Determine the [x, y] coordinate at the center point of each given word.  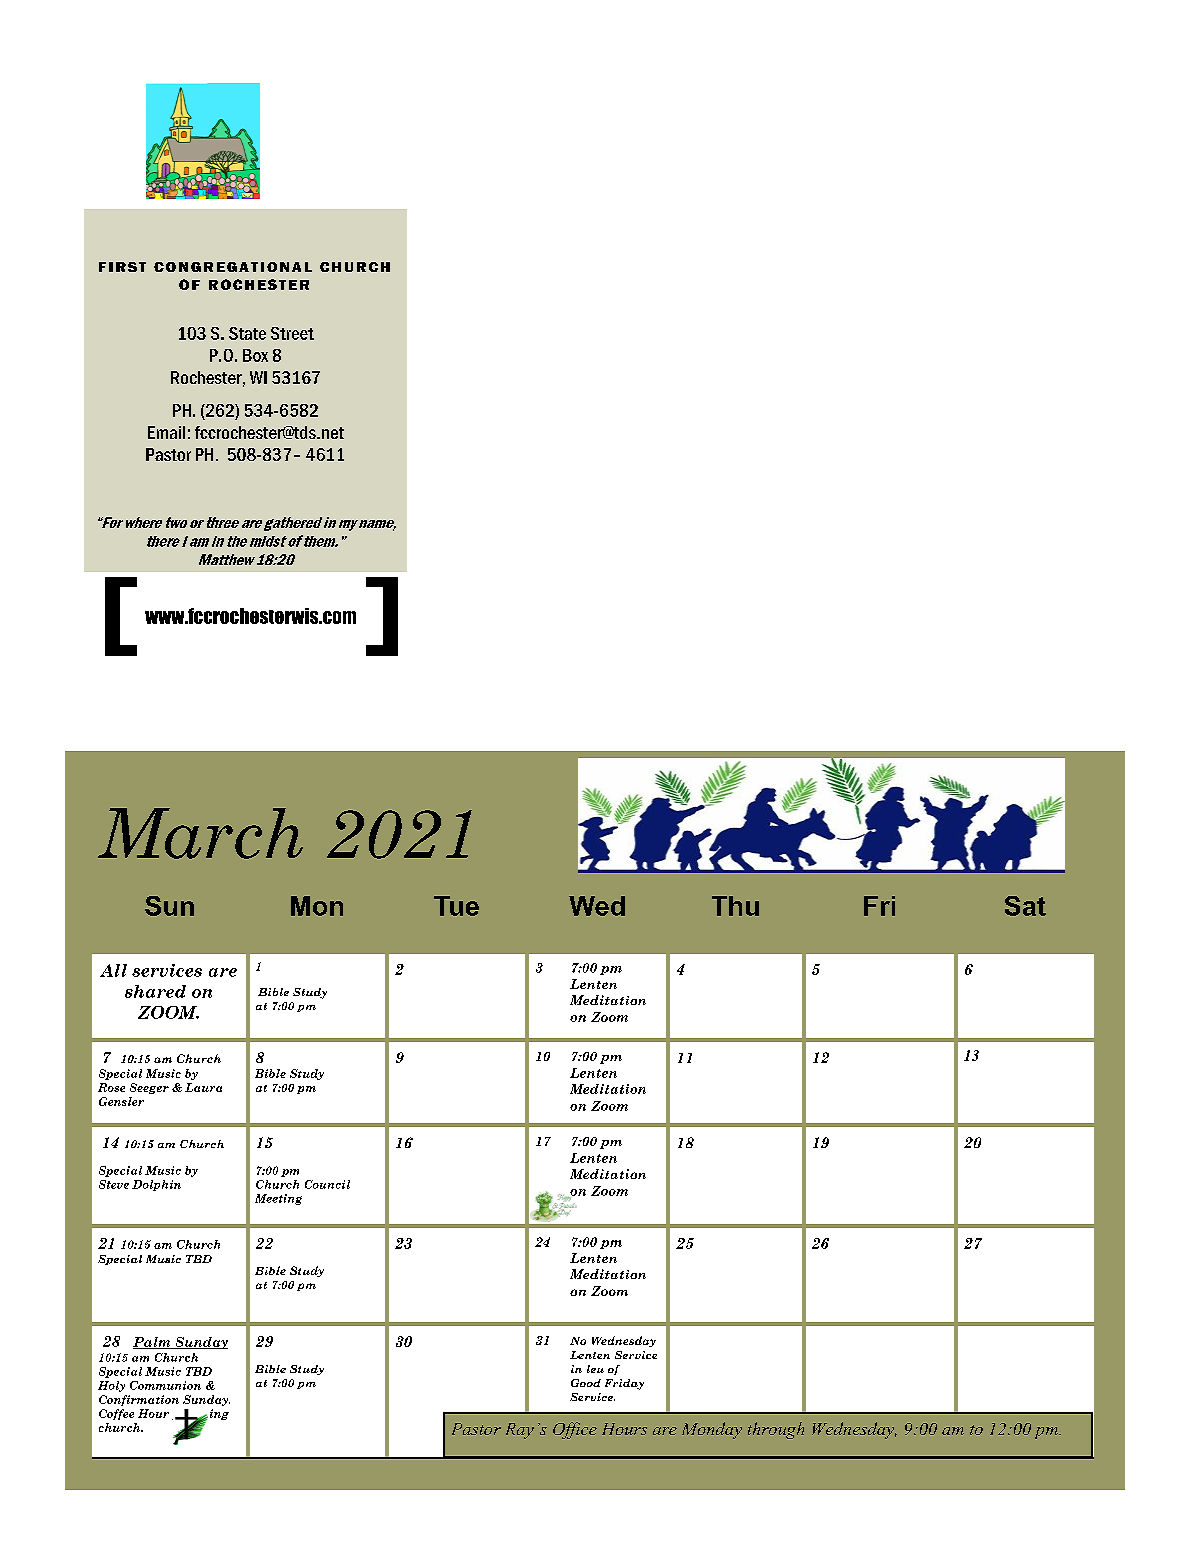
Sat [1025, 906]
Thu [735, 906]
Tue [456, 906]
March [200, 833]
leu [595, 1369]
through [776, 1430]
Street [292, 333]
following [200, 1415]
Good [586, 1383]
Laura [203, 1087]
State [247, 333]
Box [255, 355]
